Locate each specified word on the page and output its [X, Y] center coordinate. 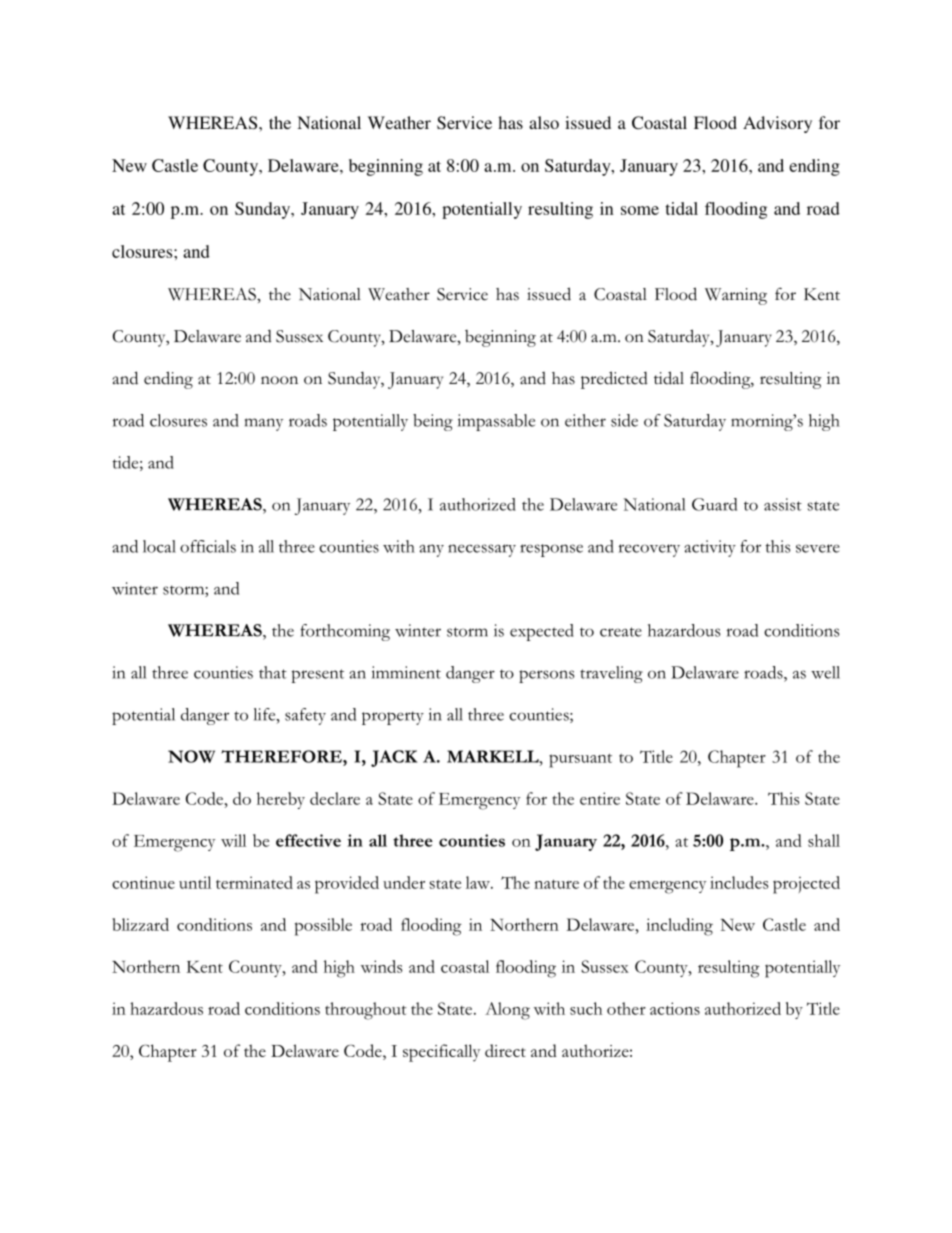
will [233, 840]
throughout [366, 1011]
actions [675, 1008]
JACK [394, 758]
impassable [496, 422]
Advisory [777, 124]
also [544, 122]
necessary [482, 550]
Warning [736, 296]
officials [208, 546]
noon [279, 380]
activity [710, 548]
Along [507, 1011]
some [640, 210]
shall [824, 840]
